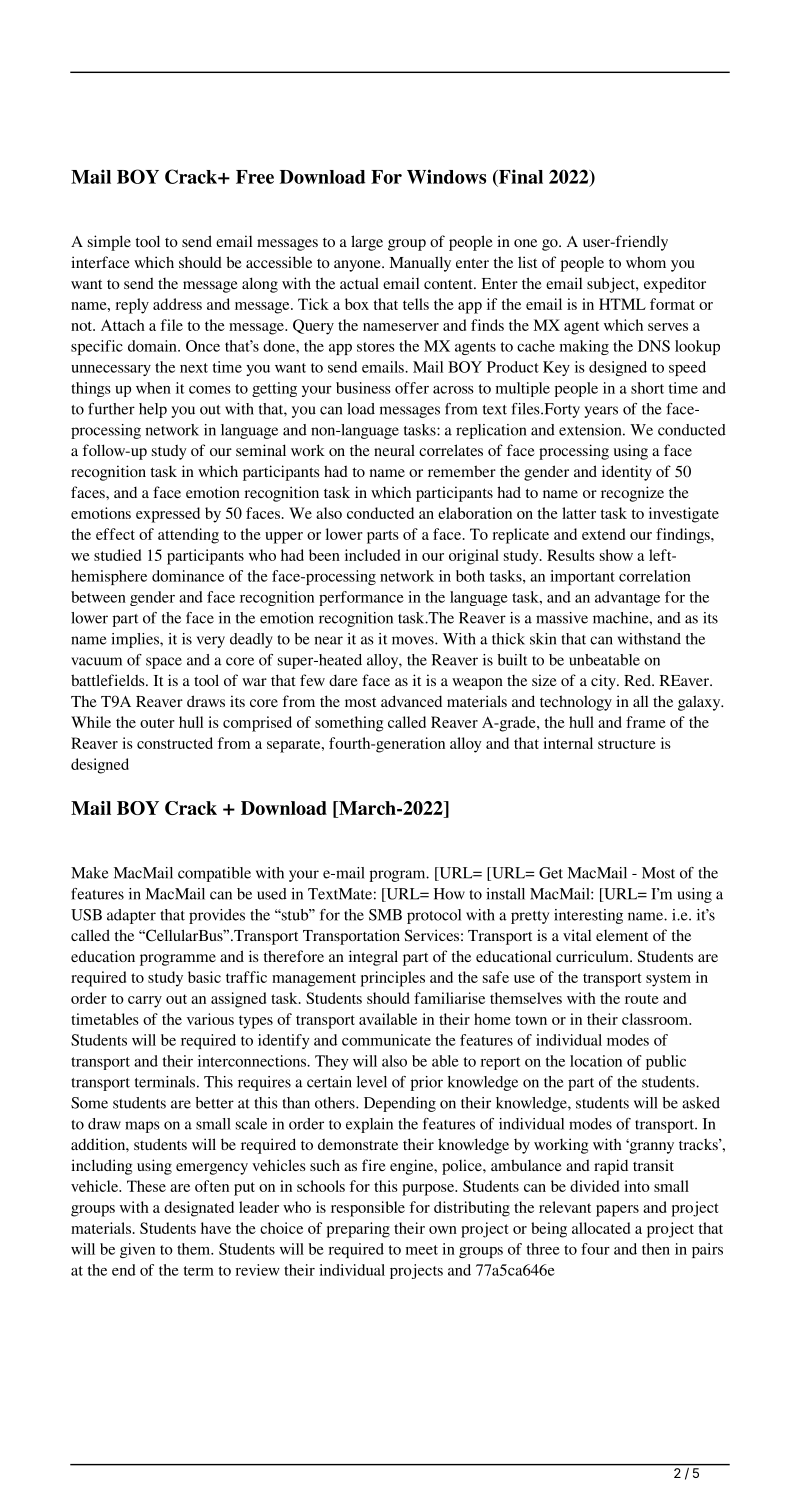  Describe the element at coordinates (109, 243) in the screenshot. I see `simple` at that location.
